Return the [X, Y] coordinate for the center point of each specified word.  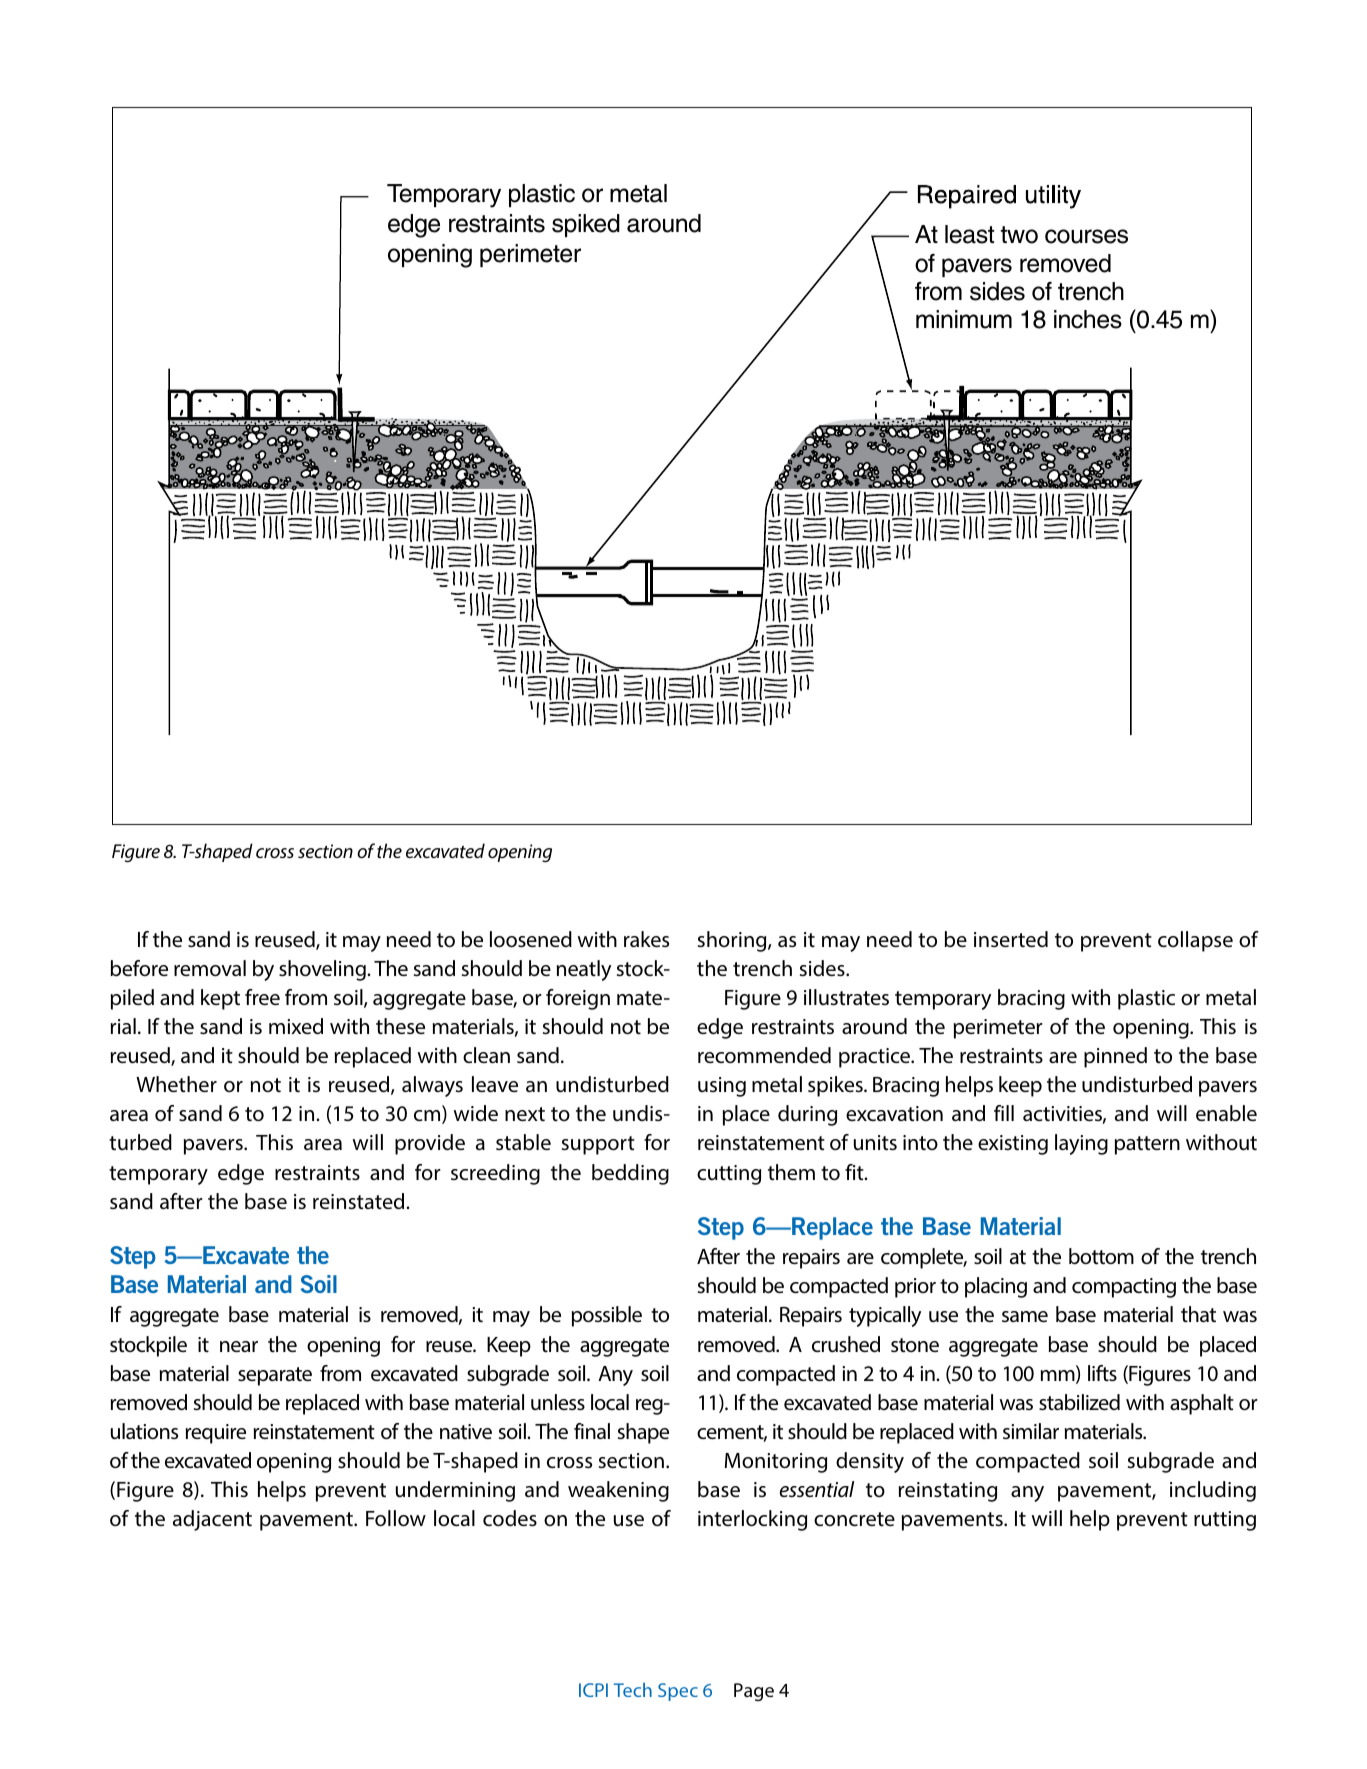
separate [275, 1376]
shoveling [323, 970]
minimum [964, 319]
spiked [586, 225]
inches [1088, 319]
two [1019, 235]
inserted [1011, 939]
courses [1086, 236]
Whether [176, 1084]
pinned [1115, 1057]
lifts [1102, 1373]
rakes [646, 939]
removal [210, 968]
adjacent [212, 1520]
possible [607, 1316]
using [722, 1087]
